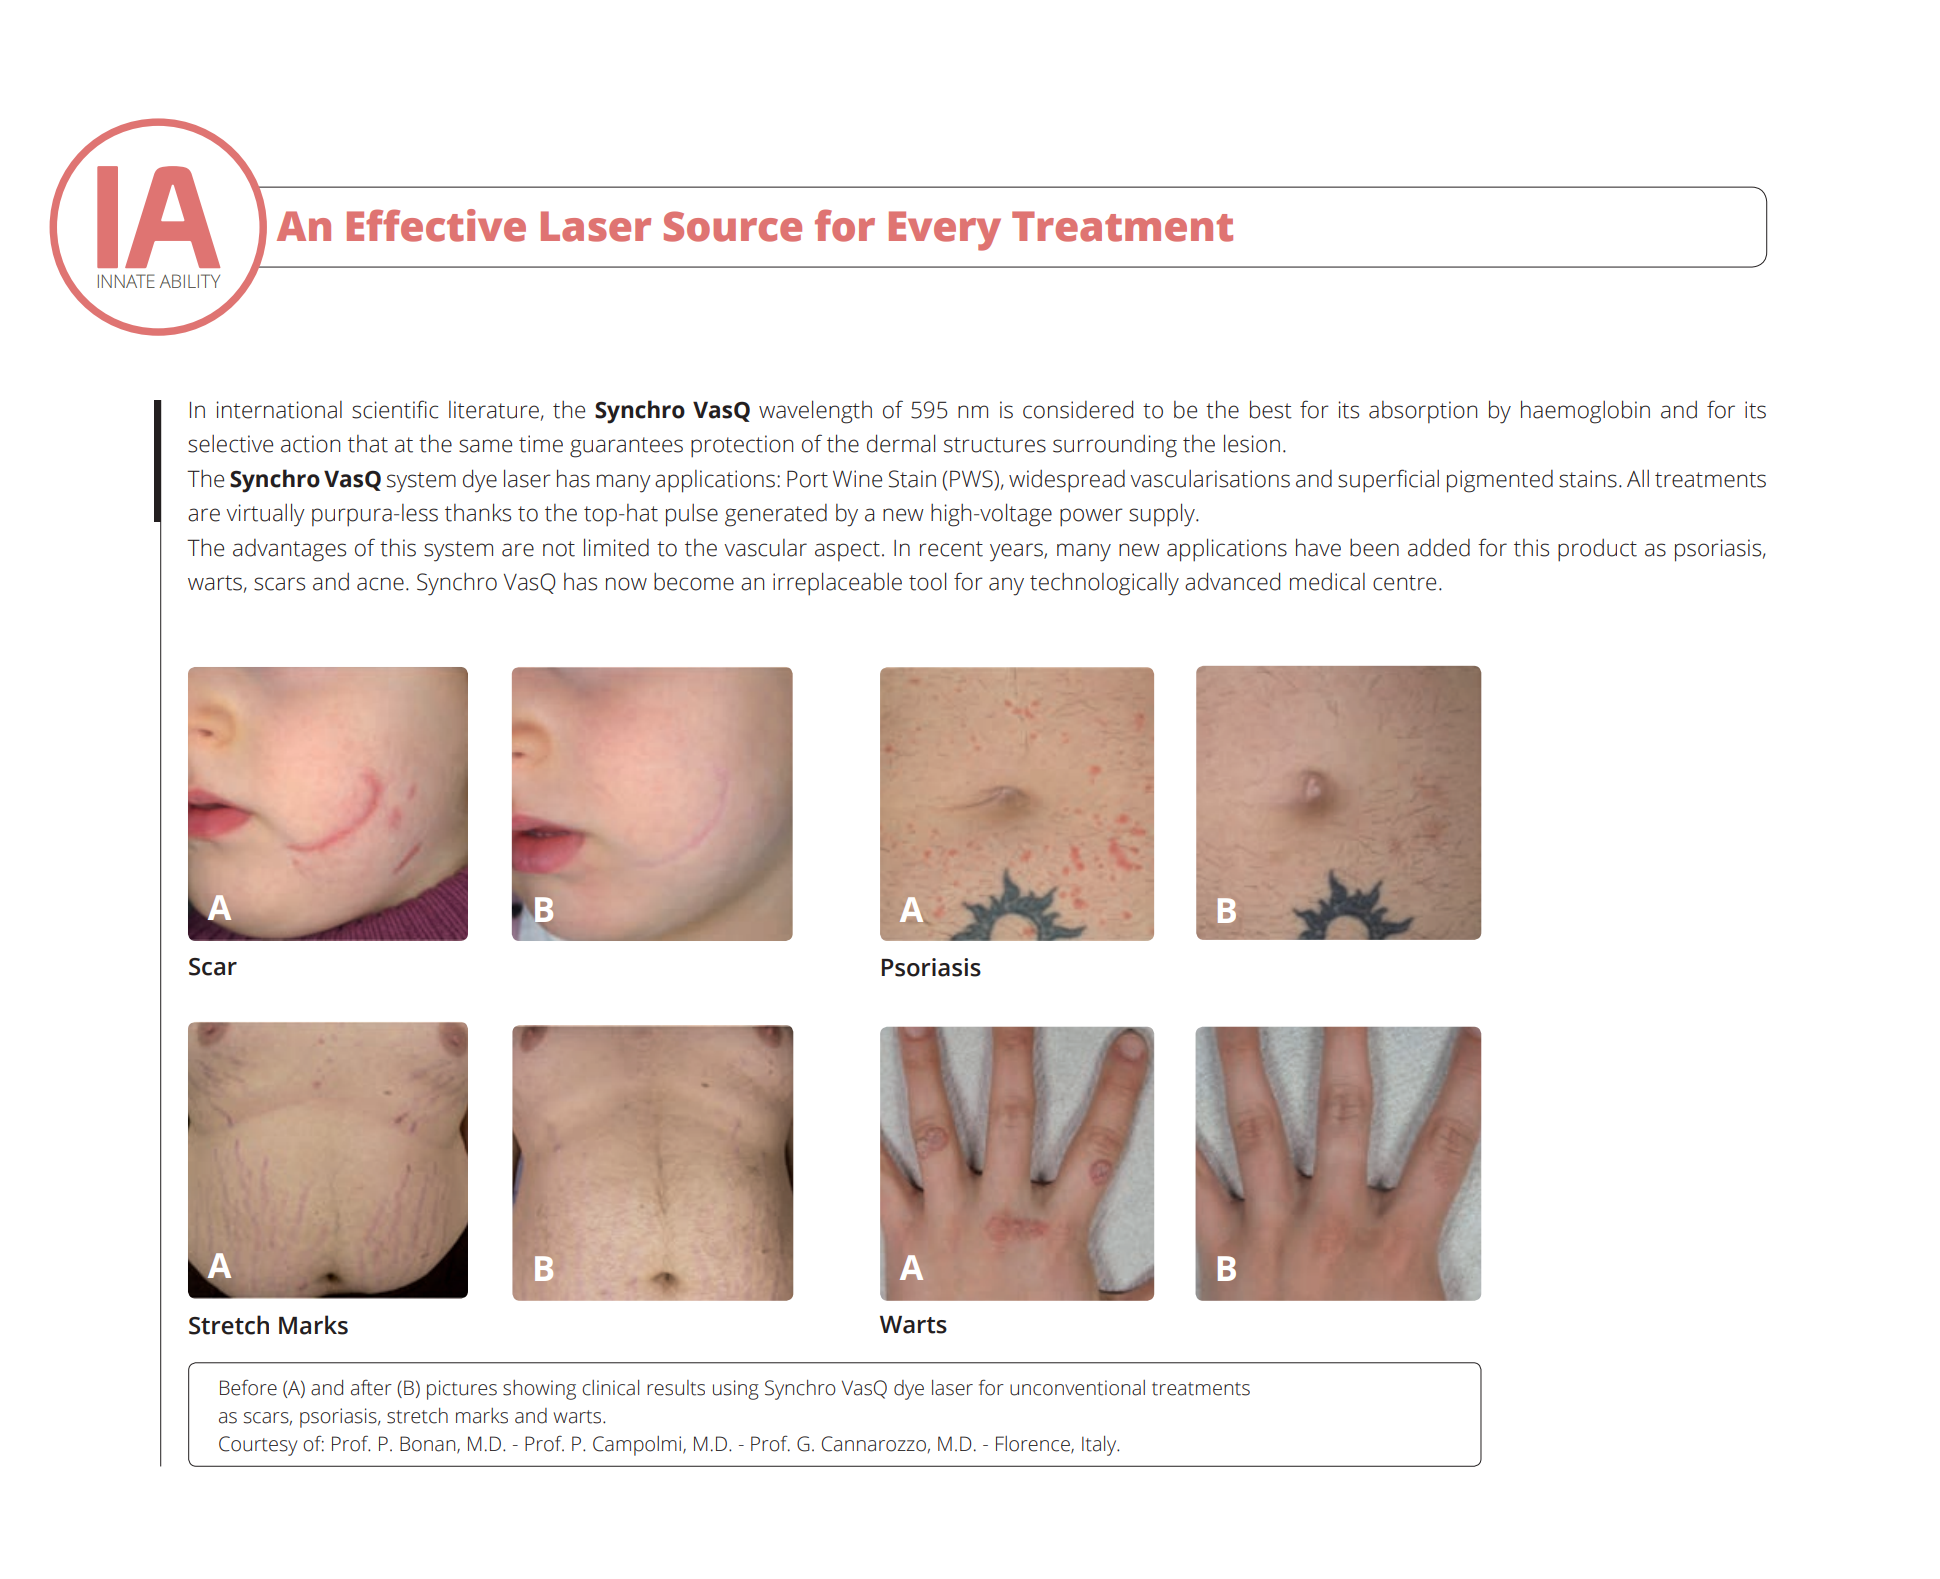 The image size is (1940, 1579). What do you see at coordinates (847, 551) in the screenshot?
I see `aspect` at bounding box center [847, 551].
